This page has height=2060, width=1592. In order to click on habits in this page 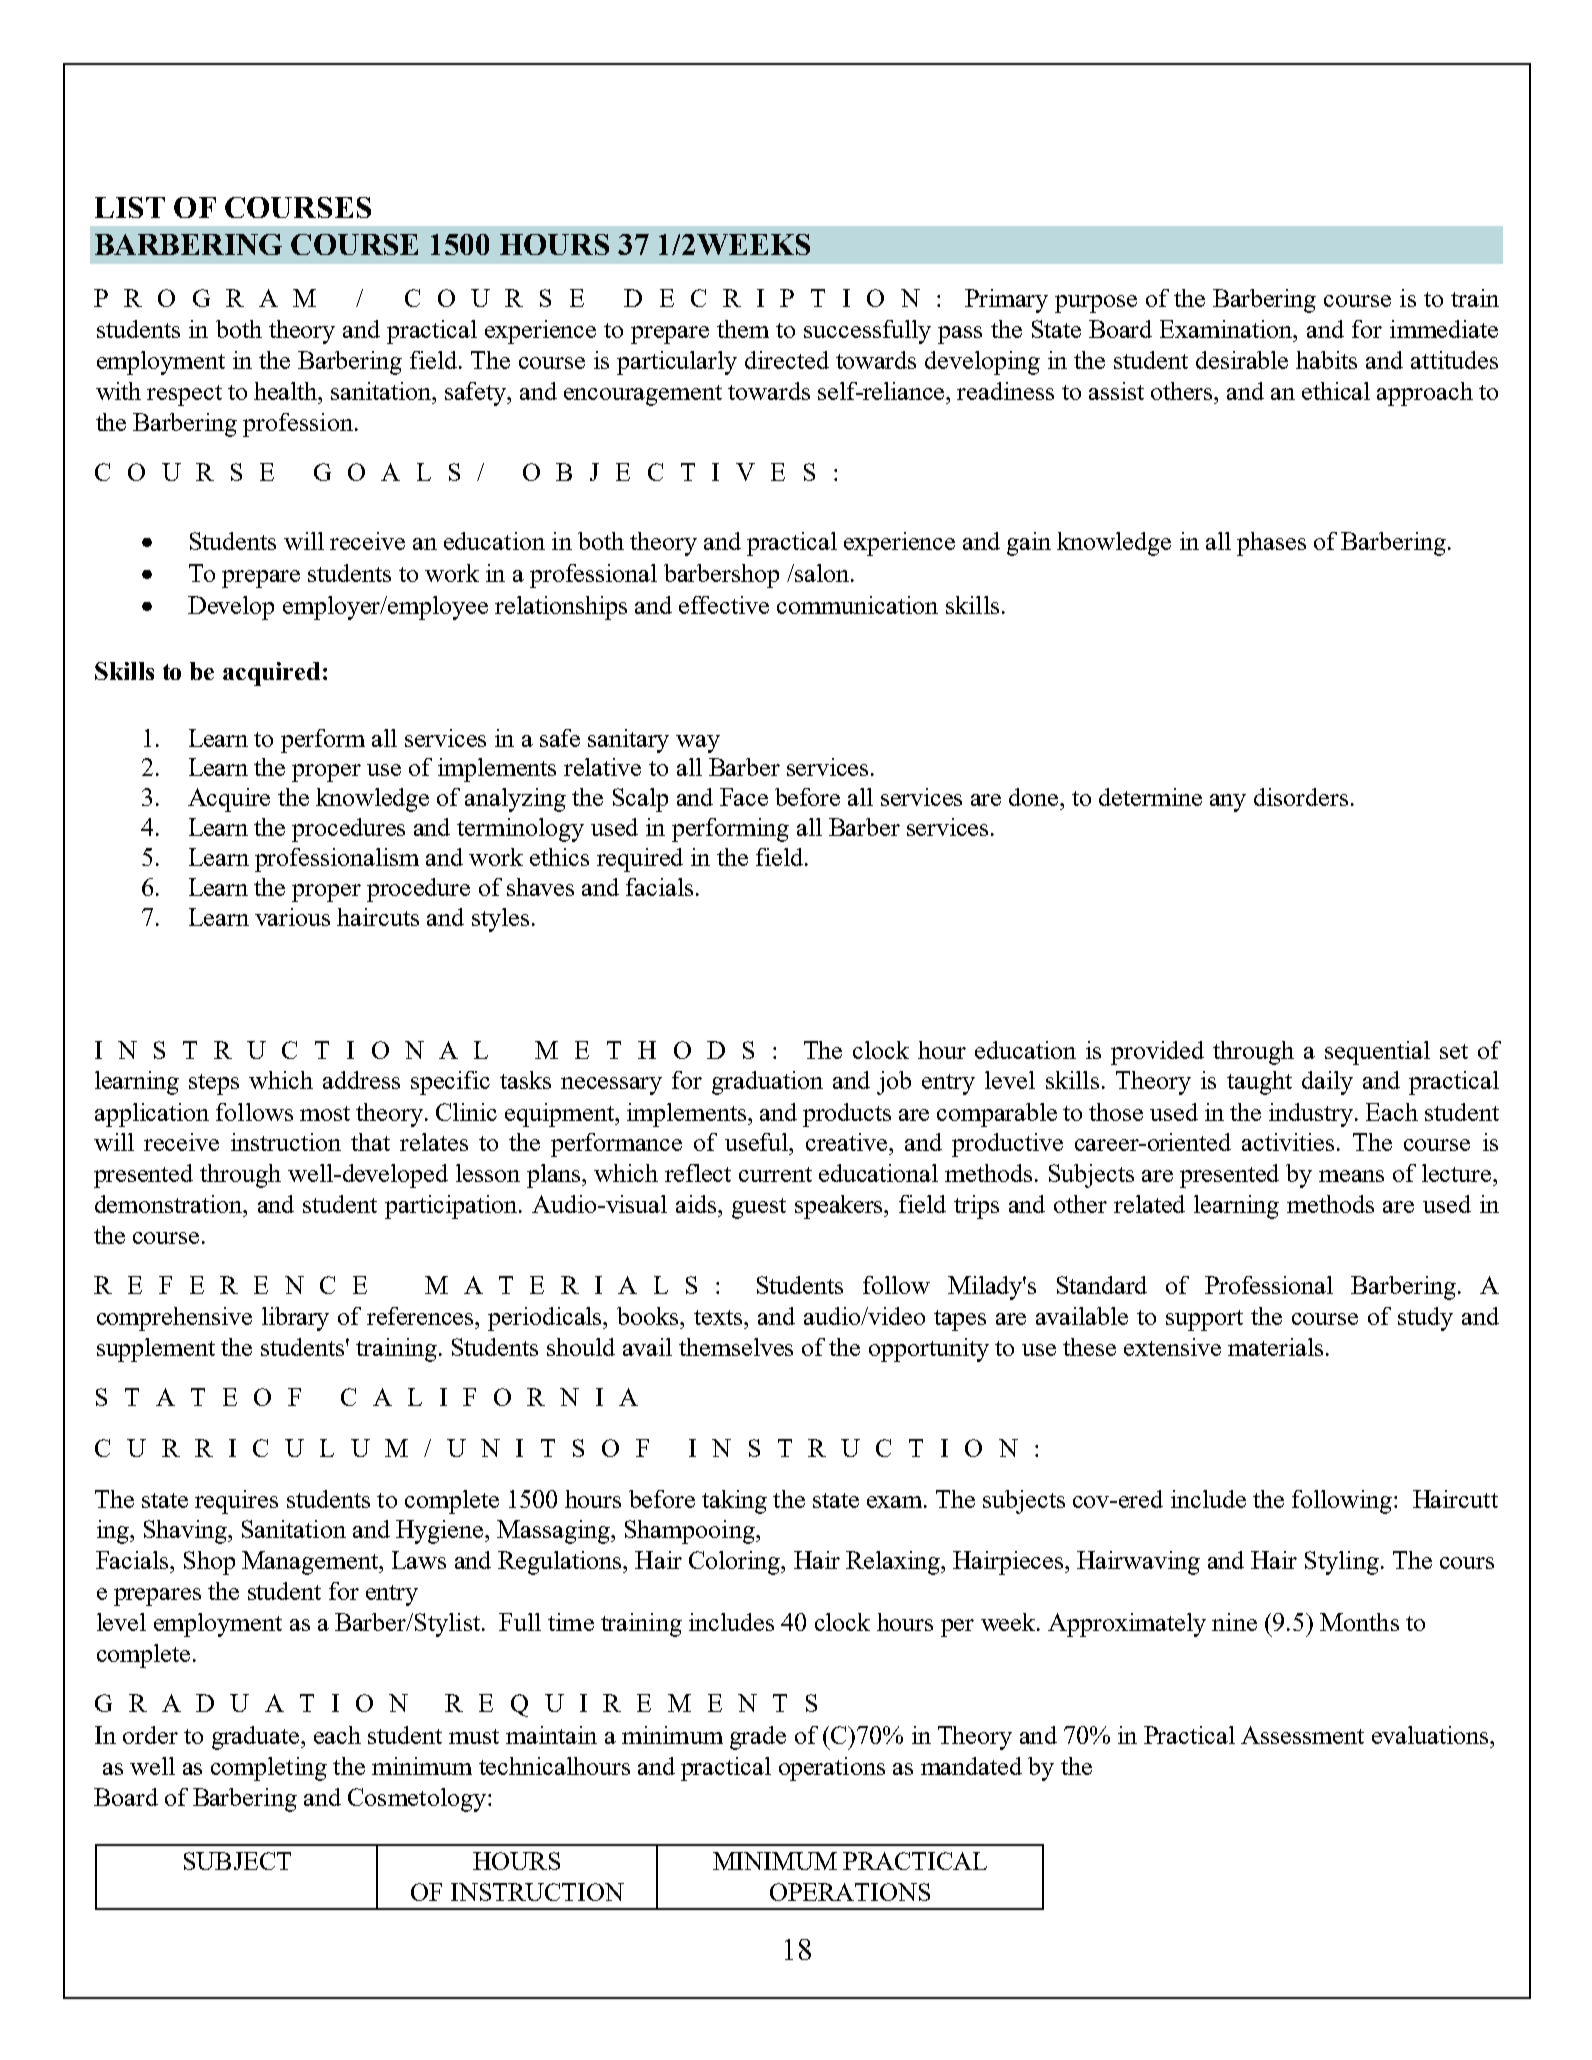, I will do `click(1326, 360)`.
